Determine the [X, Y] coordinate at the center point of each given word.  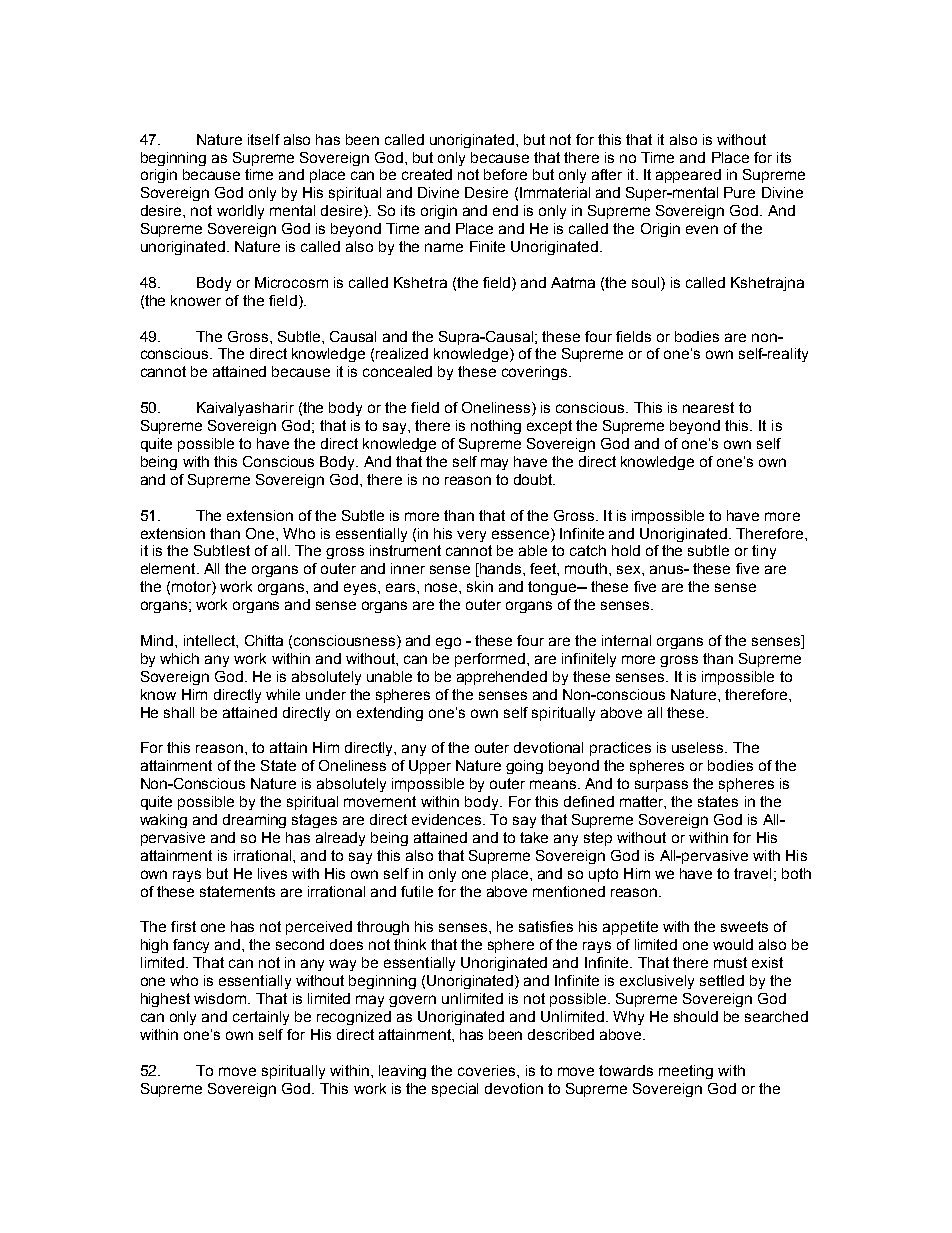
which [179, 658]
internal [626, 640]
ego [448, 643]
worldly [240, 212]
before [505, 174]
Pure [739, 192]
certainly [261, 1018]
